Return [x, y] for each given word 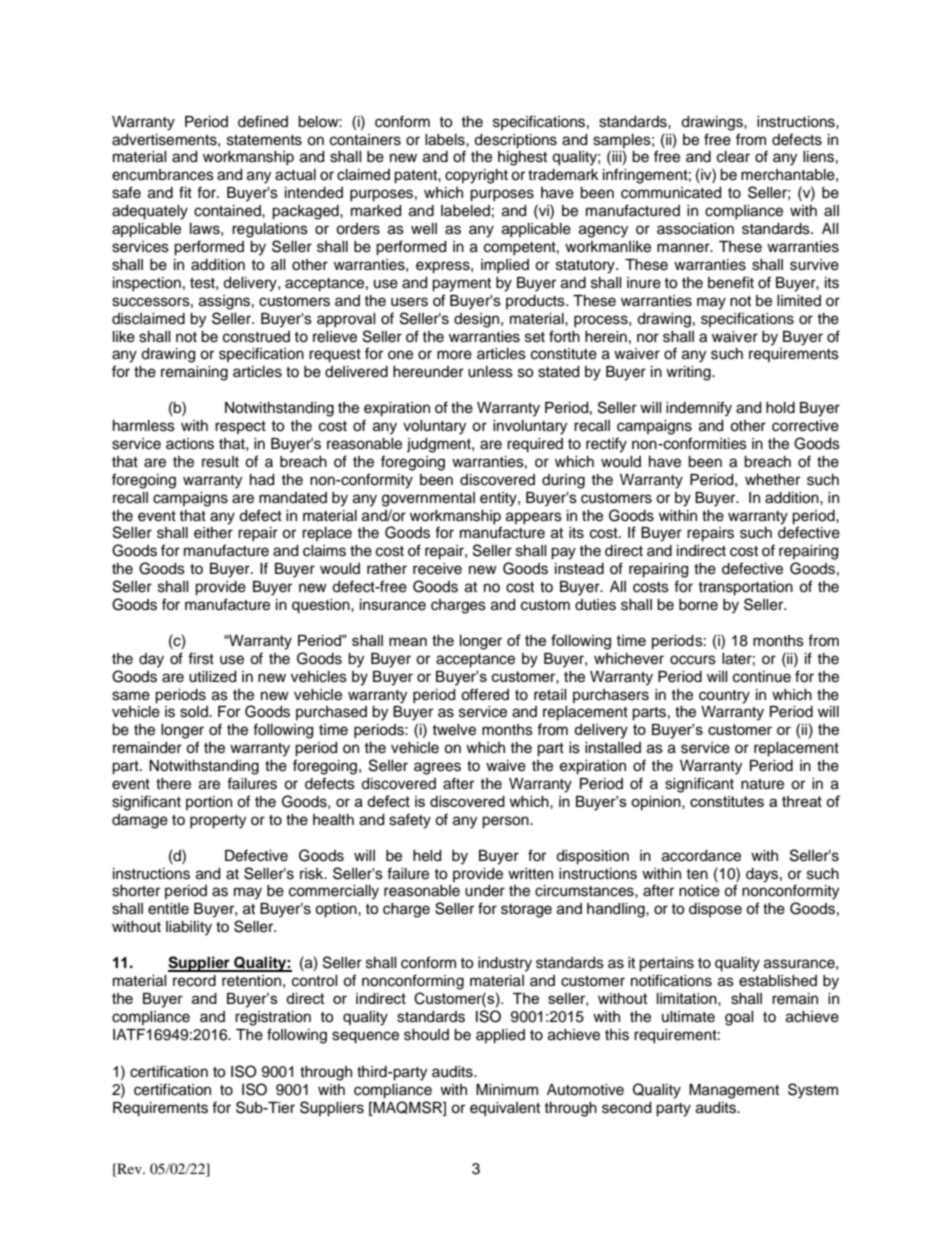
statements [264, 140]
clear [733, 157]
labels [446, 140]
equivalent [505, 1109]
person [506, 822]
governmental [428, 499]
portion [209, 803]
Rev [129, 1168]
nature [762, 784]
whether [772, 480]
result [220, 462]
